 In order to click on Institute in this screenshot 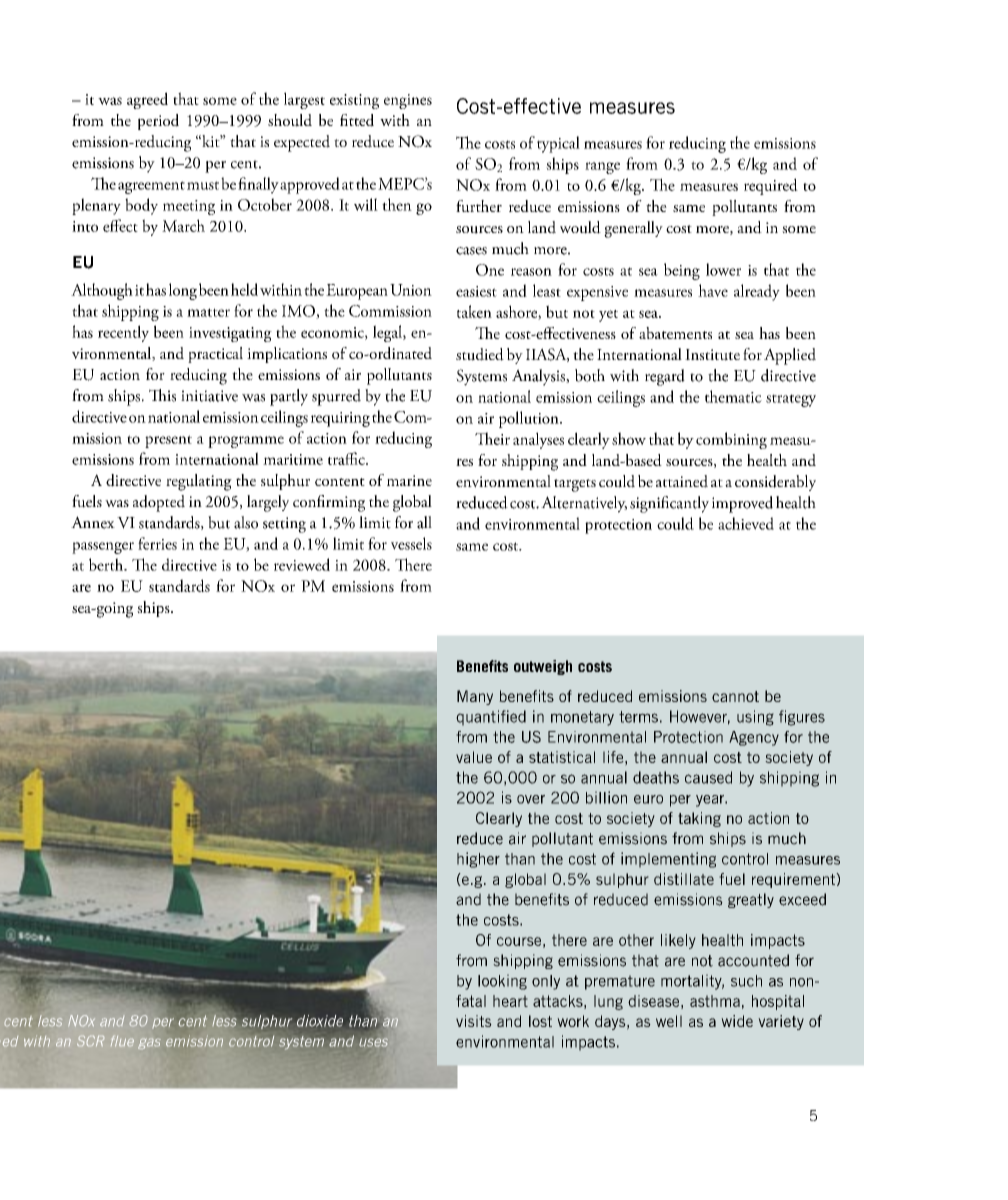, I will do `click(712, 355)`.
